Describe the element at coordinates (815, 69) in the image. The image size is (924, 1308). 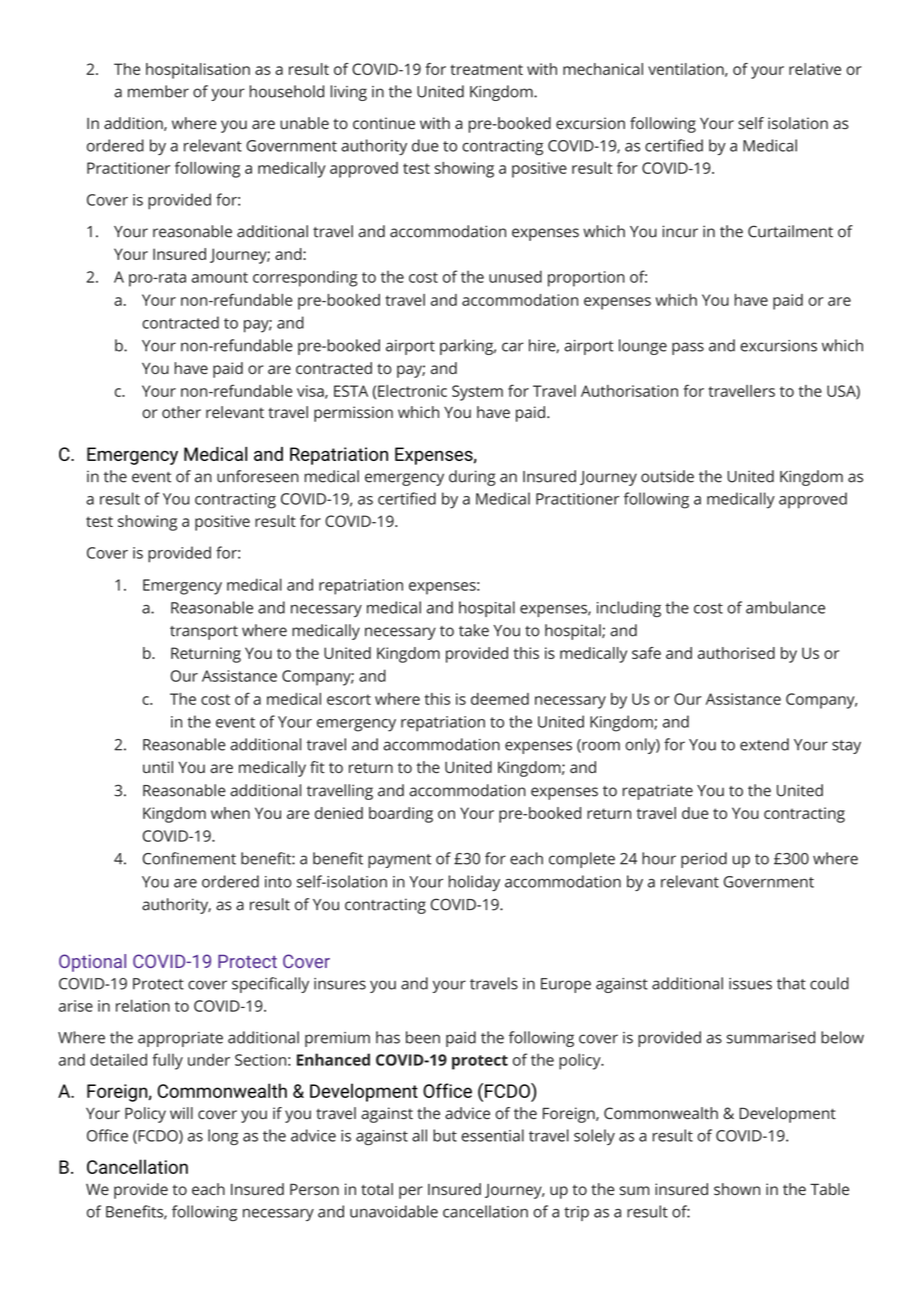
I see `relative` at that location.
